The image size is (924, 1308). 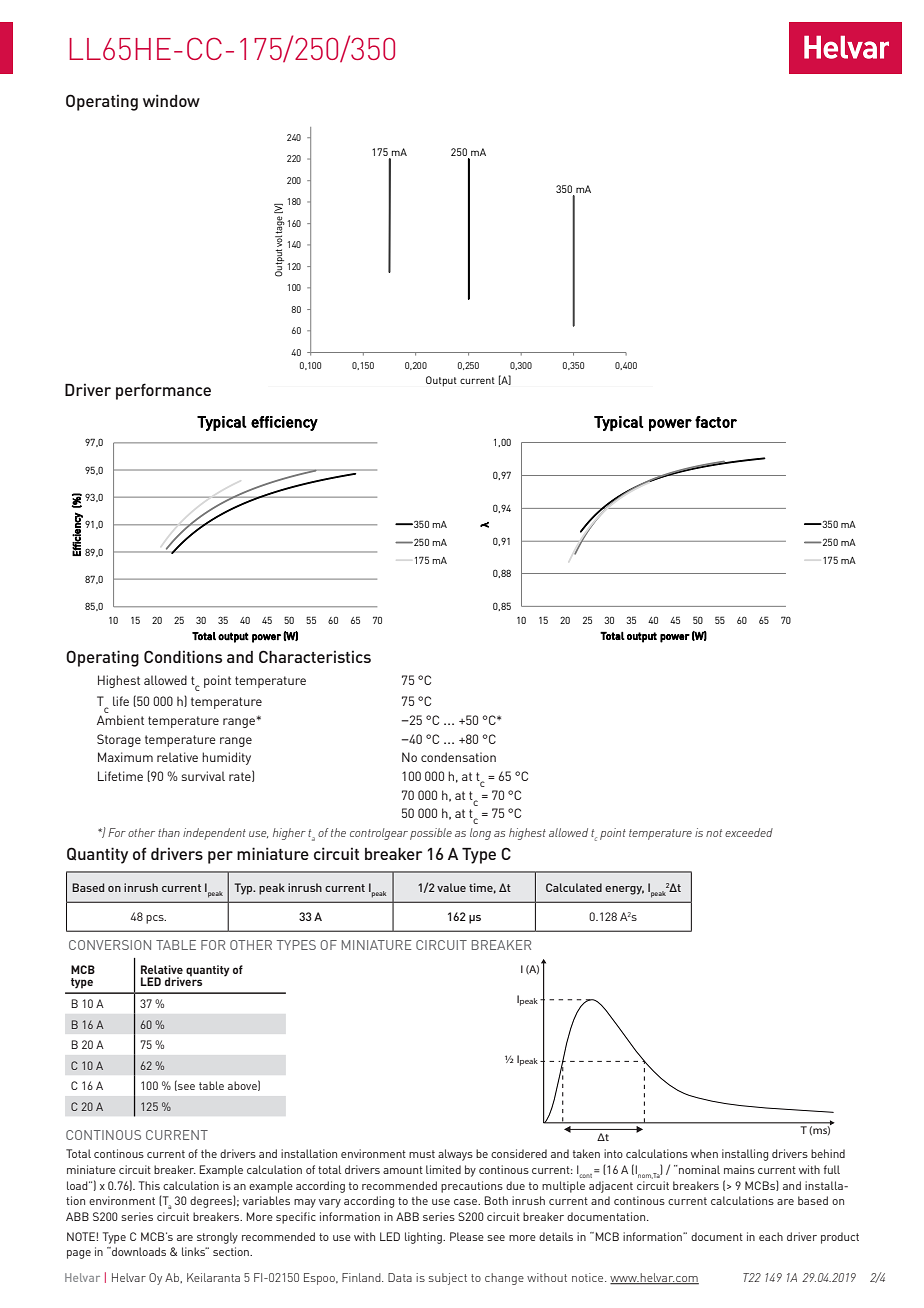 I want to click on factor, so click(x=716, y=422).
